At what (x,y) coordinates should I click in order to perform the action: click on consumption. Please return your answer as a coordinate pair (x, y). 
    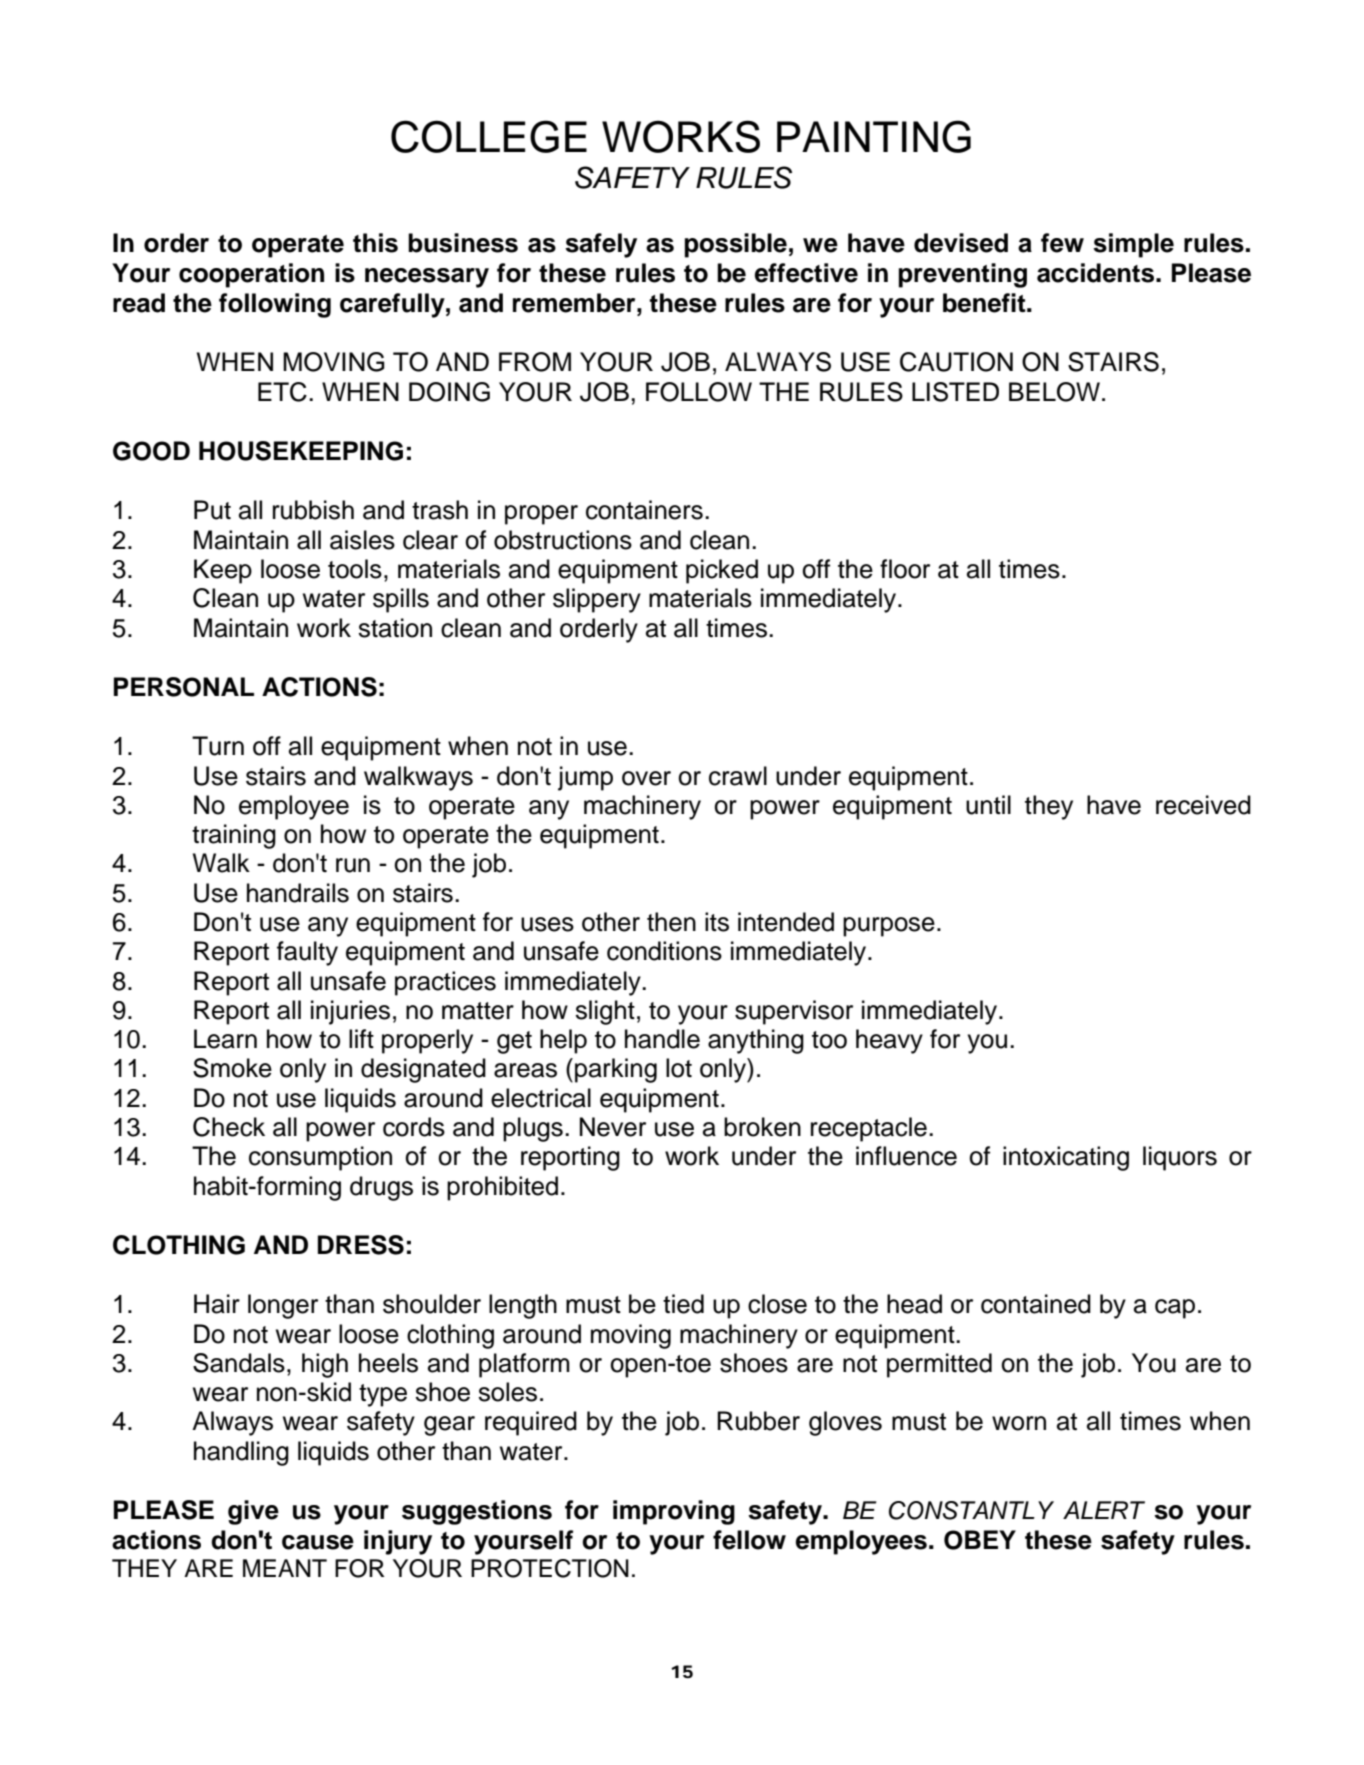
    Looking at the image, I should click on (320, 1158).
